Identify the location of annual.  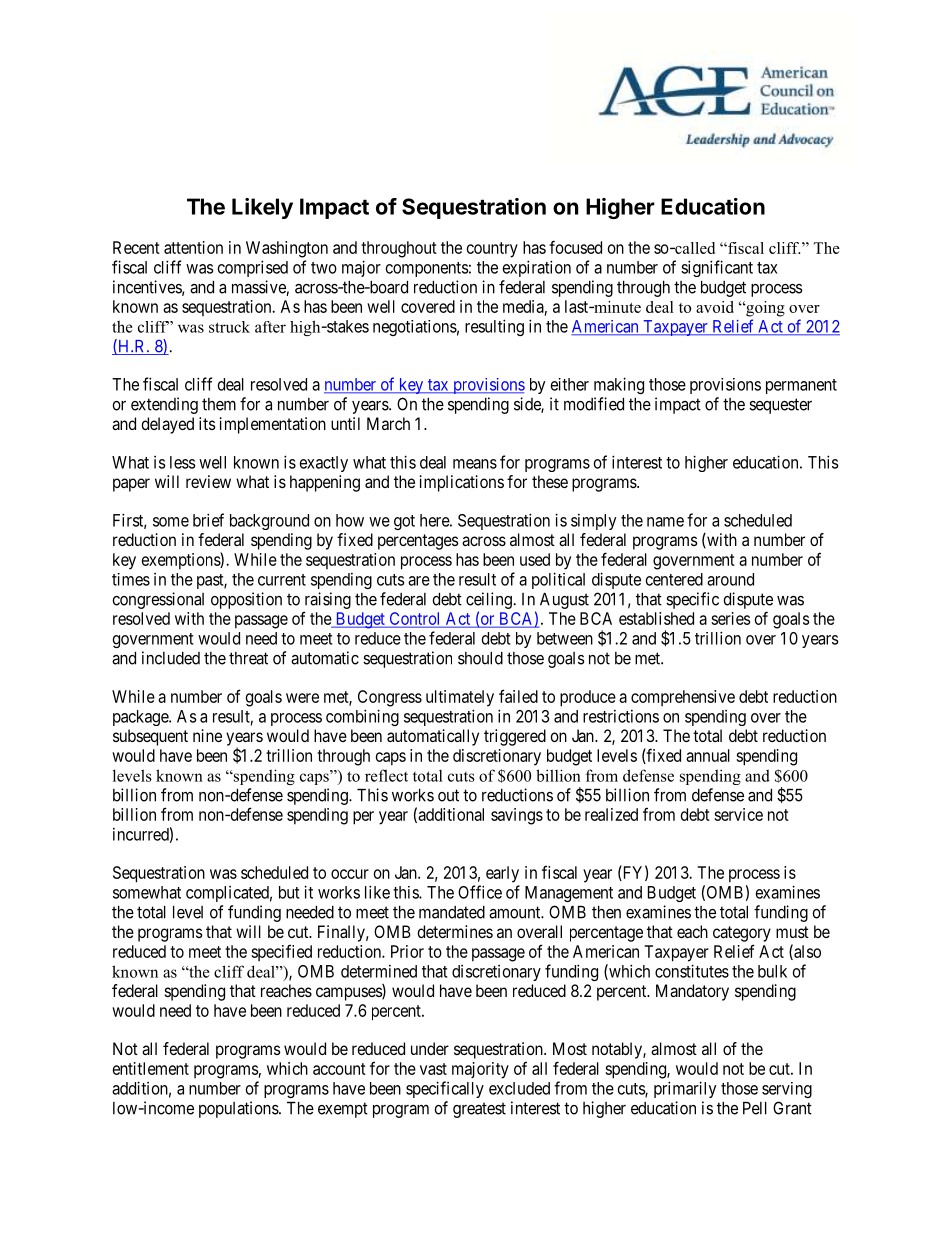
(708, 755).
